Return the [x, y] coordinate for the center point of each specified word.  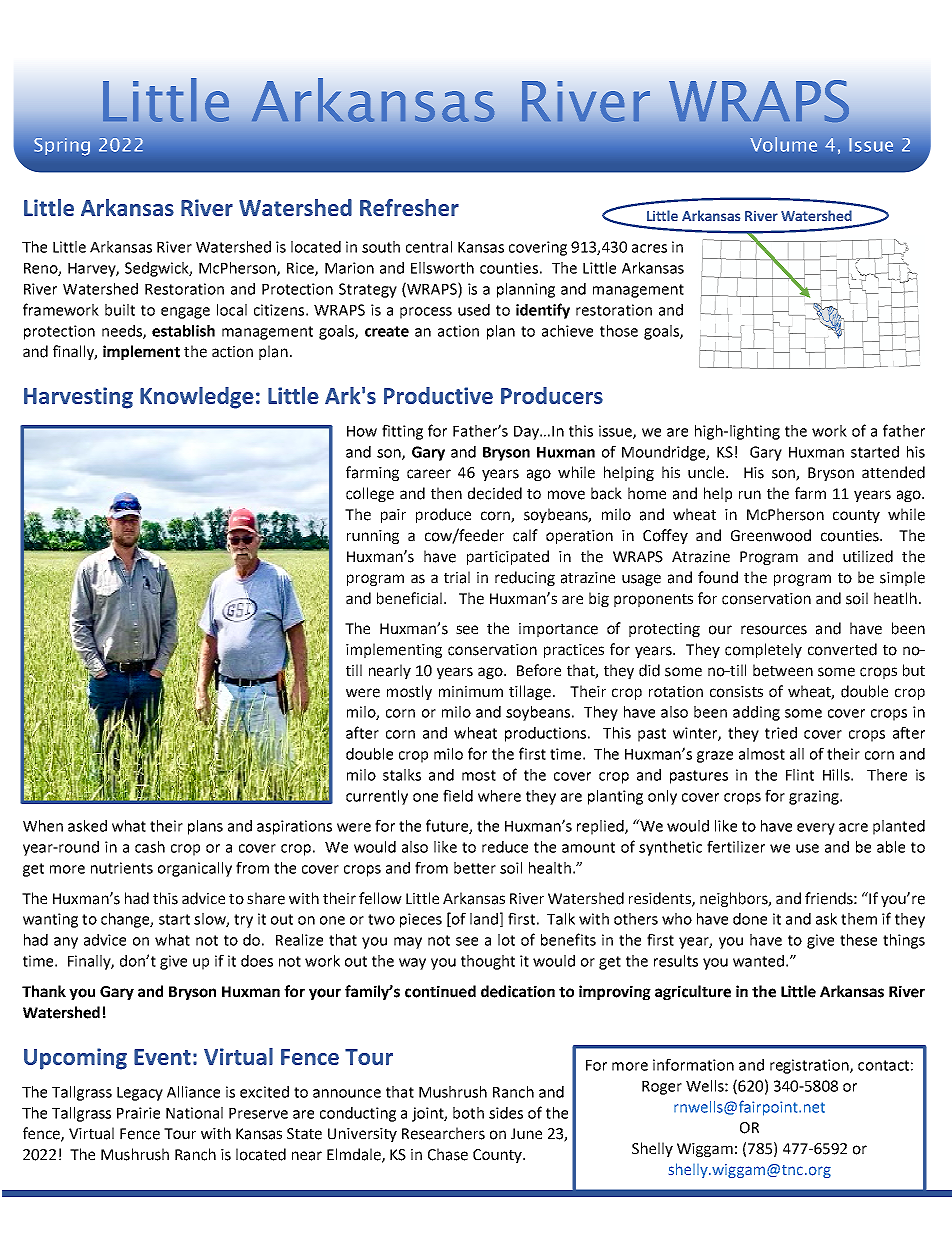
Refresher [409, 207]
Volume [783, 144]
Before [539, 670]
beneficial [409, 598]
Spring [62, 147]
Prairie [138, 1113]
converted [842, 649]
